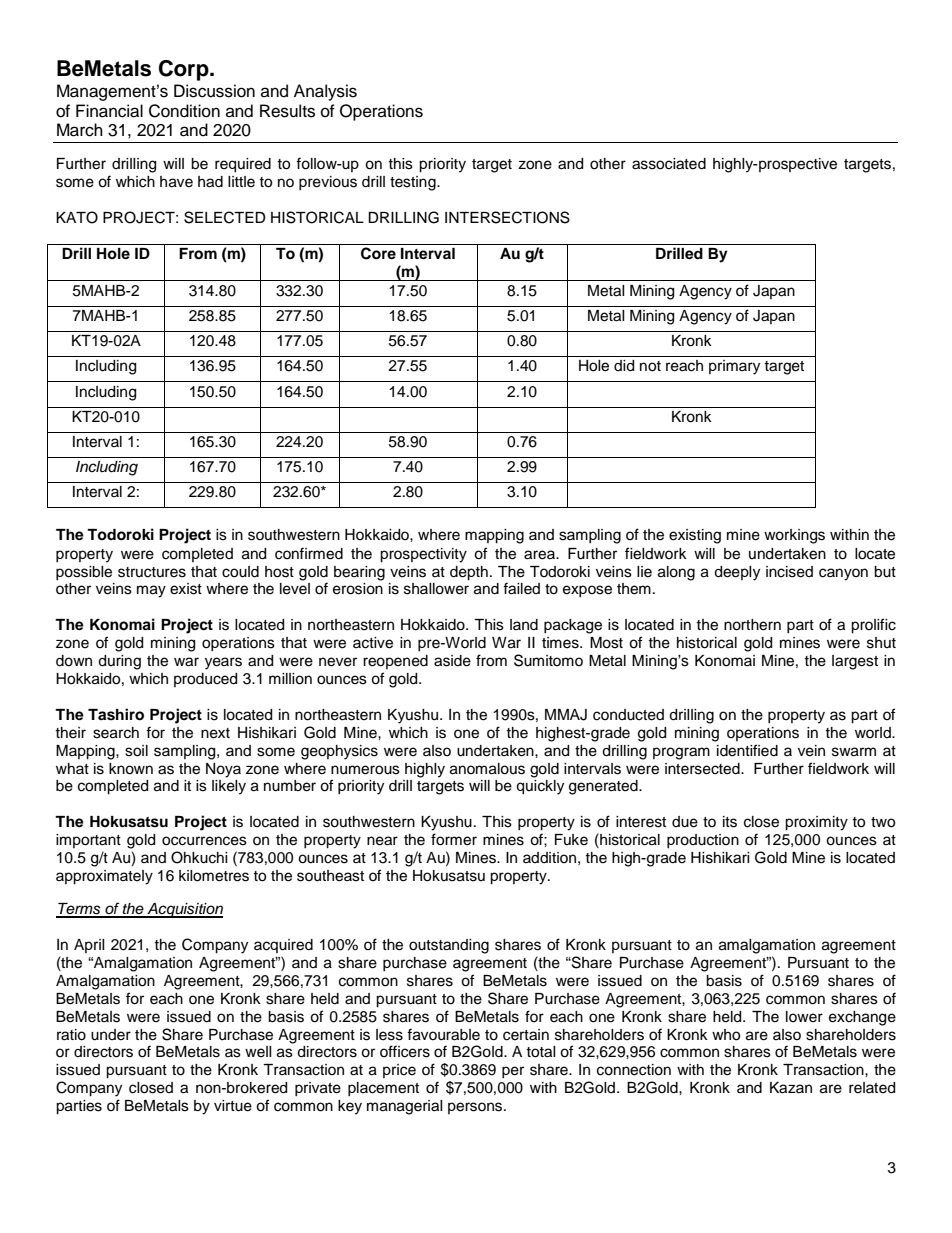 Image resolution: width=952 pixels, height=1233 pixels. What do you see at coordinates (734, 367) in the page?
I see `primary` at bounding box center [734, 367].
